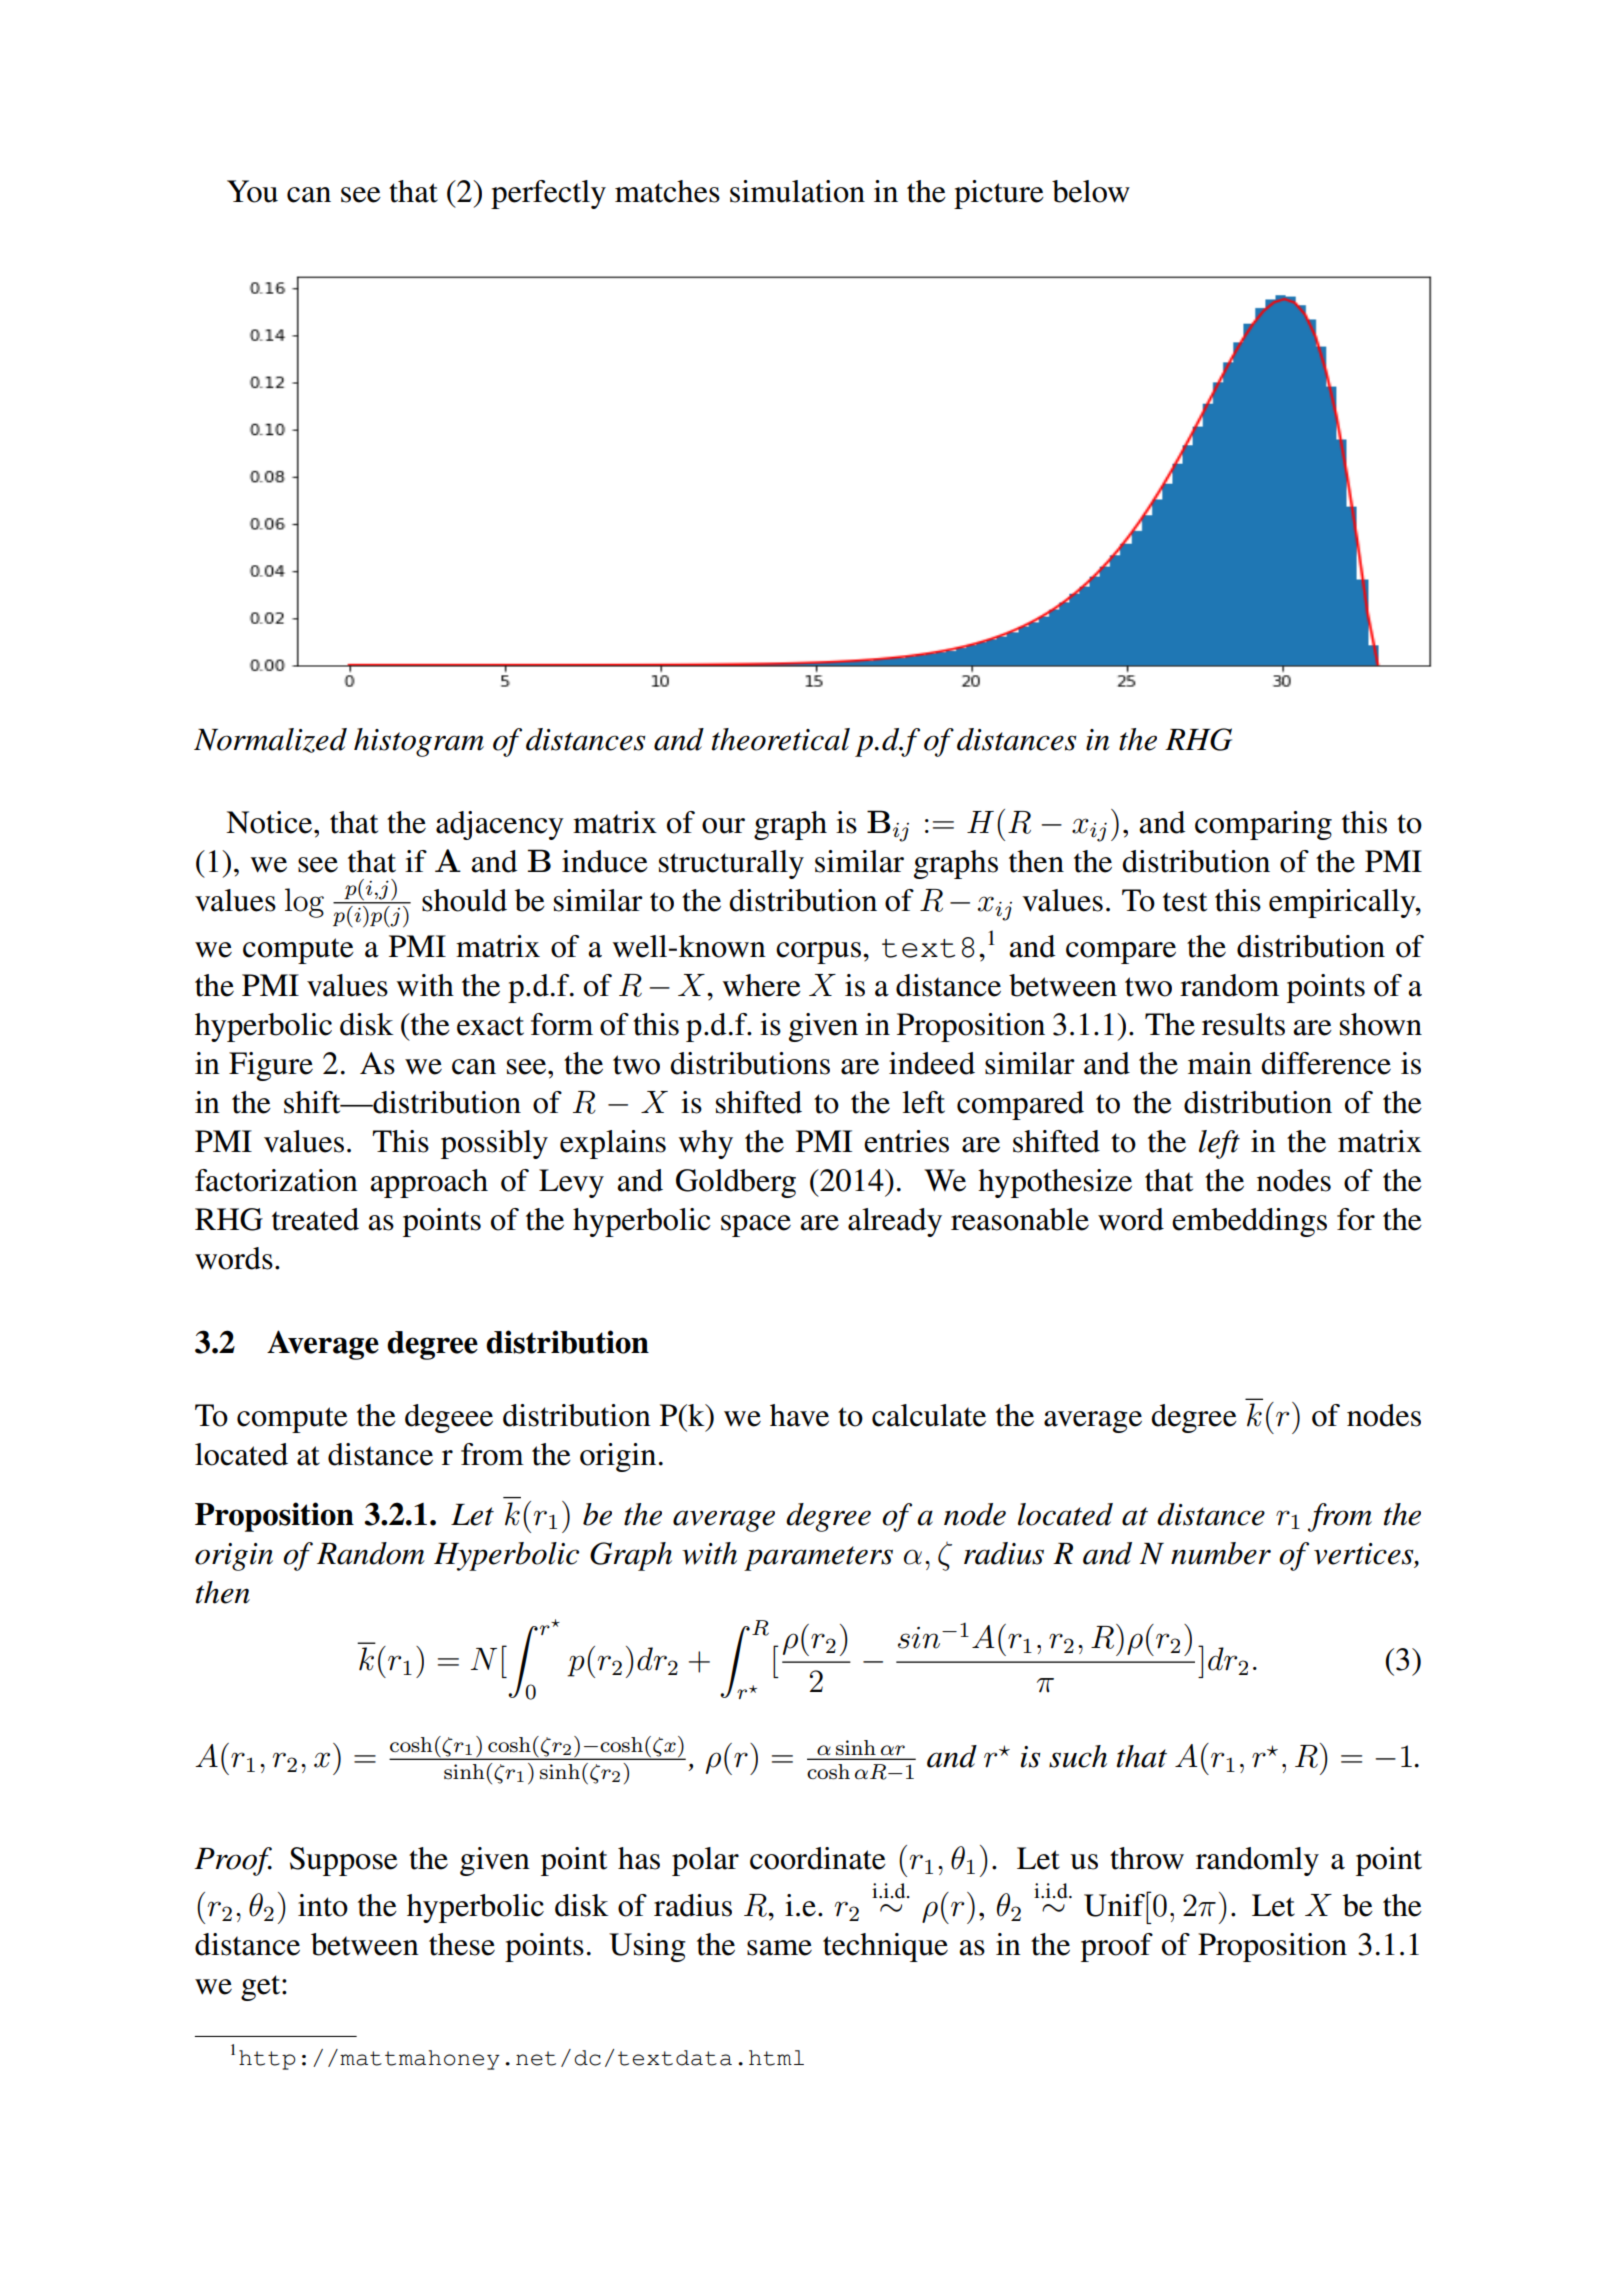  What do you see at coordinates (315, 1219) in the screenshot?
I see `treated` at bounding box center [315, 1219].
